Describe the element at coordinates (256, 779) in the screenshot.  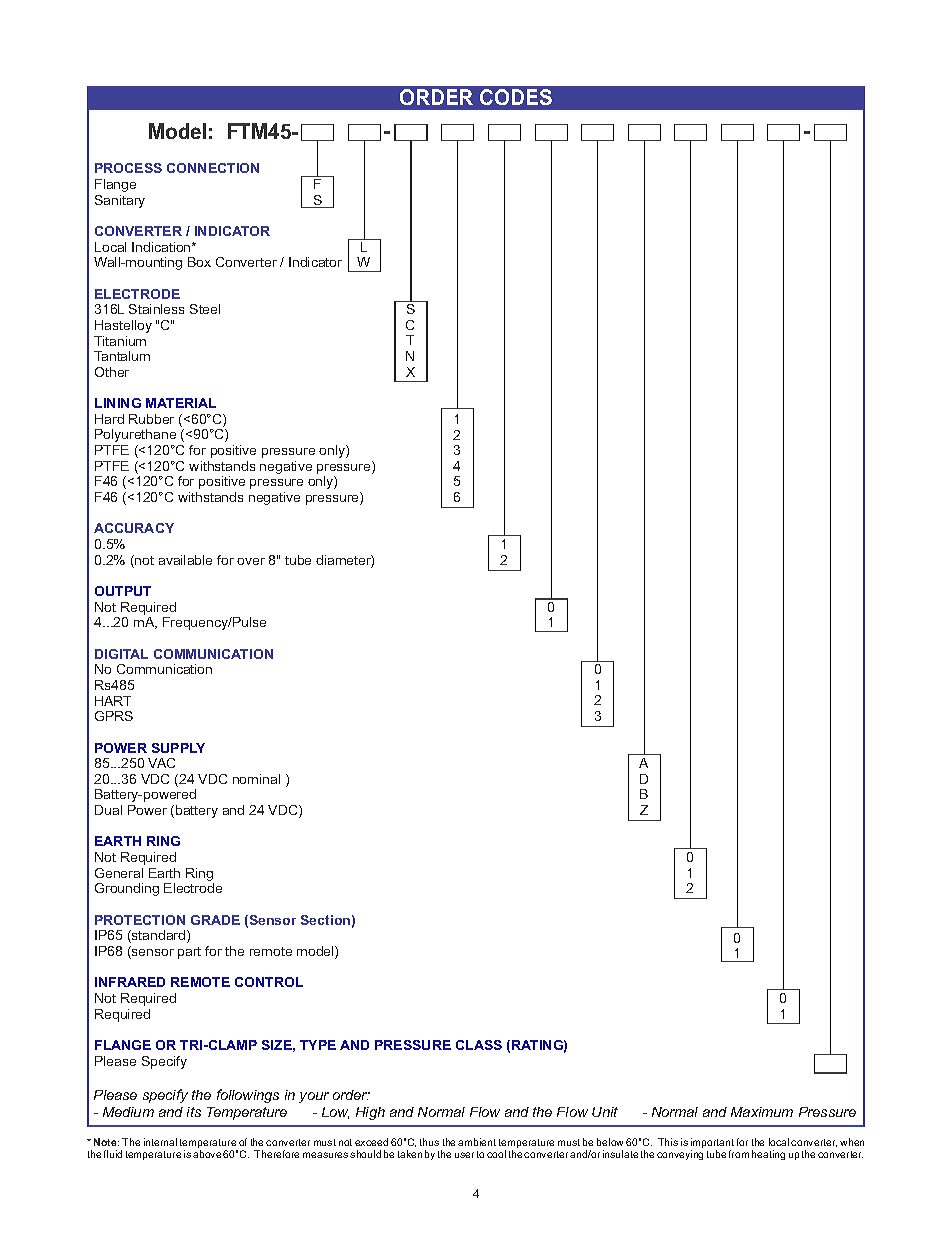
I see `nominal` at that location.
